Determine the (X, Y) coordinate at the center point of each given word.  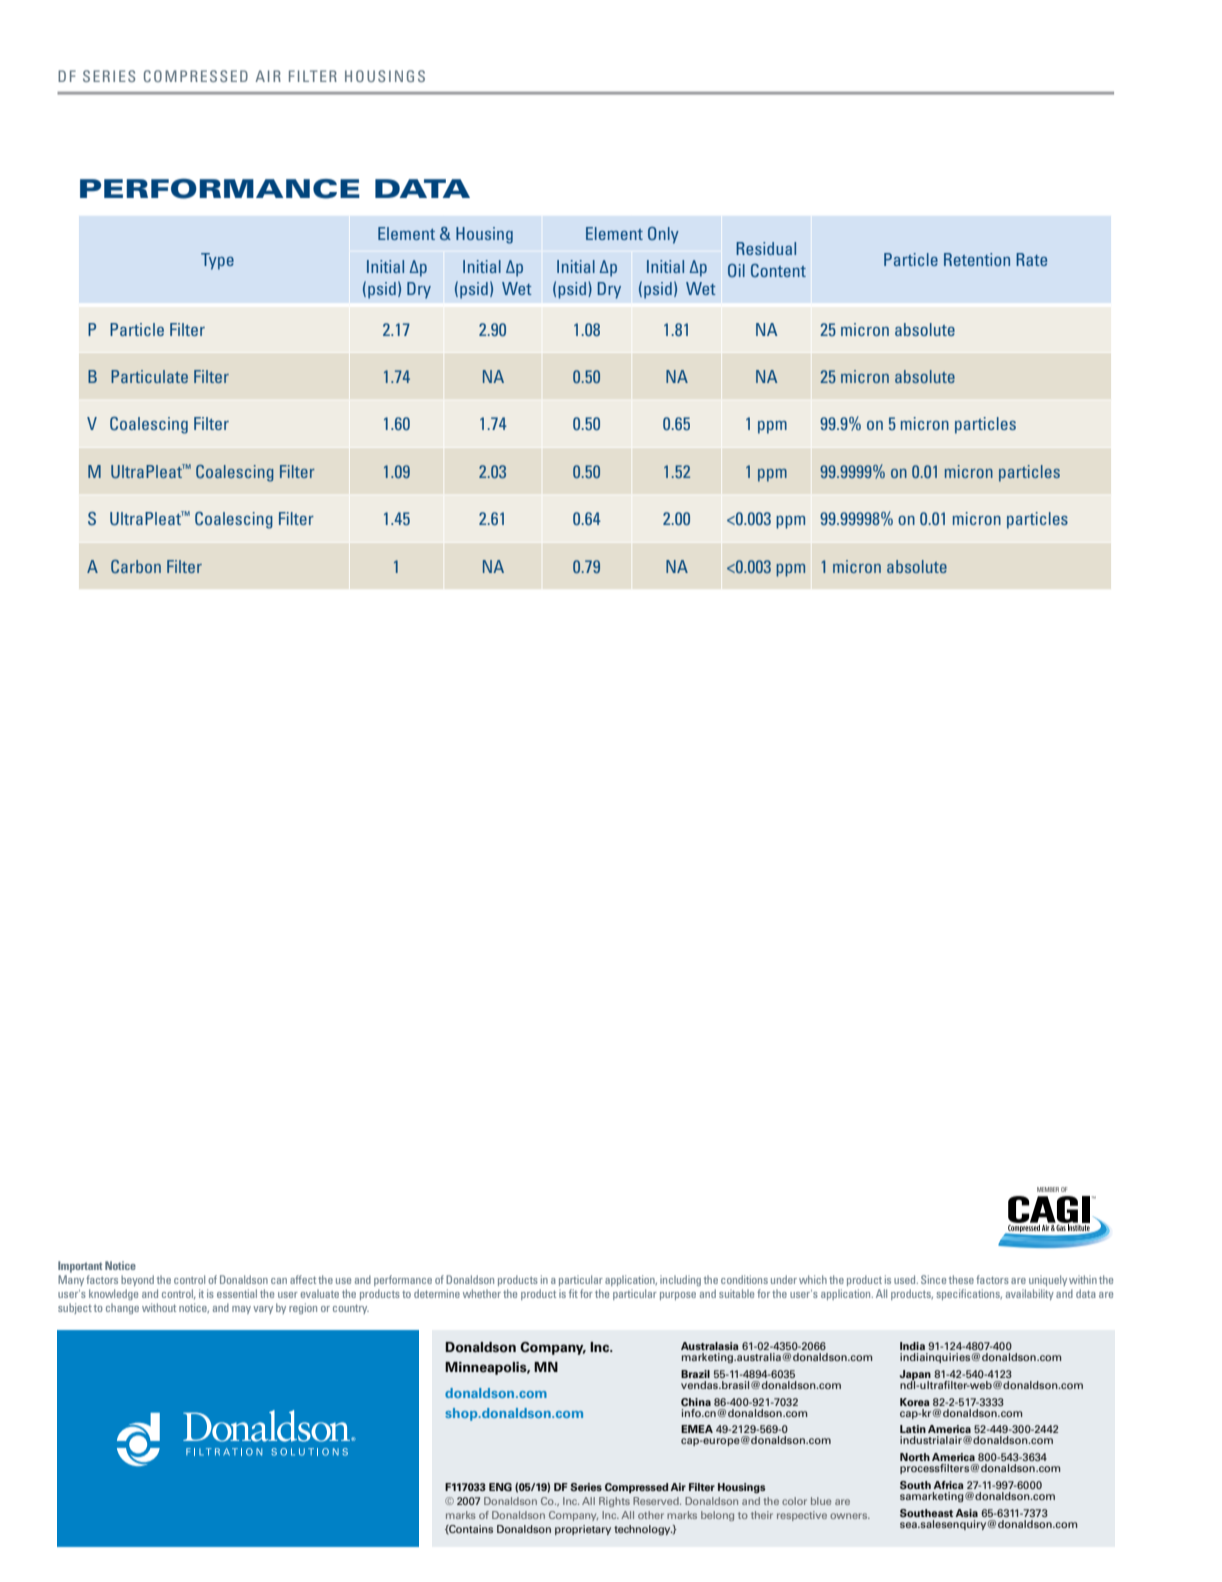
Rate (1031, 259)
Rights (614, 1502)
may (241, 1310)
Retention (977, 259)
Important (80, 1267)
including (680, 1280)
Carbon (136, 566)
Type (217, 261)
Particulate (149, 376)
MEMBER (1048, 1189)
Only (663, 235)
